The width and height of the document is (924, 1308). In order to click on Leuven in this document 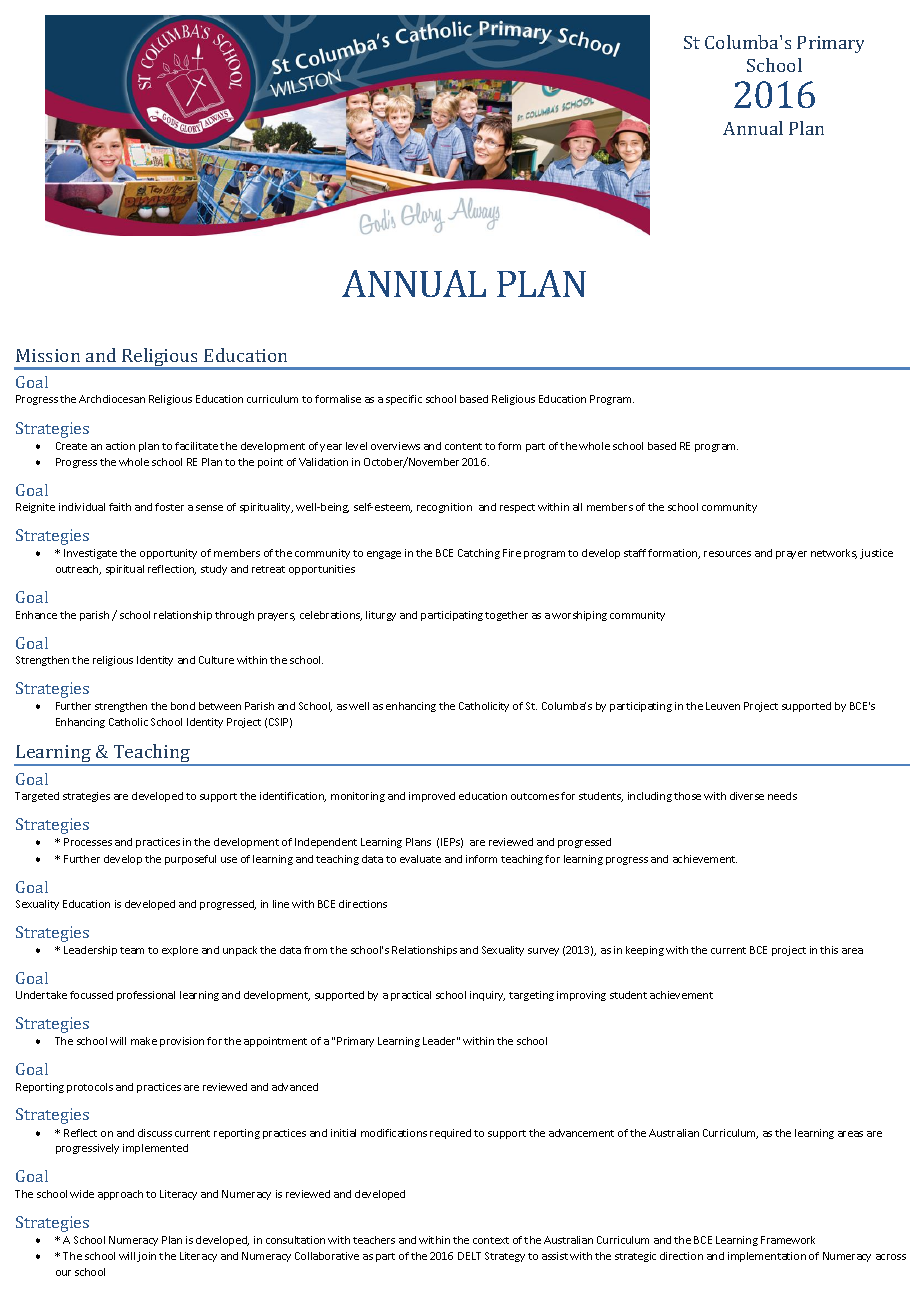, I will do `click(723, 706)`.
